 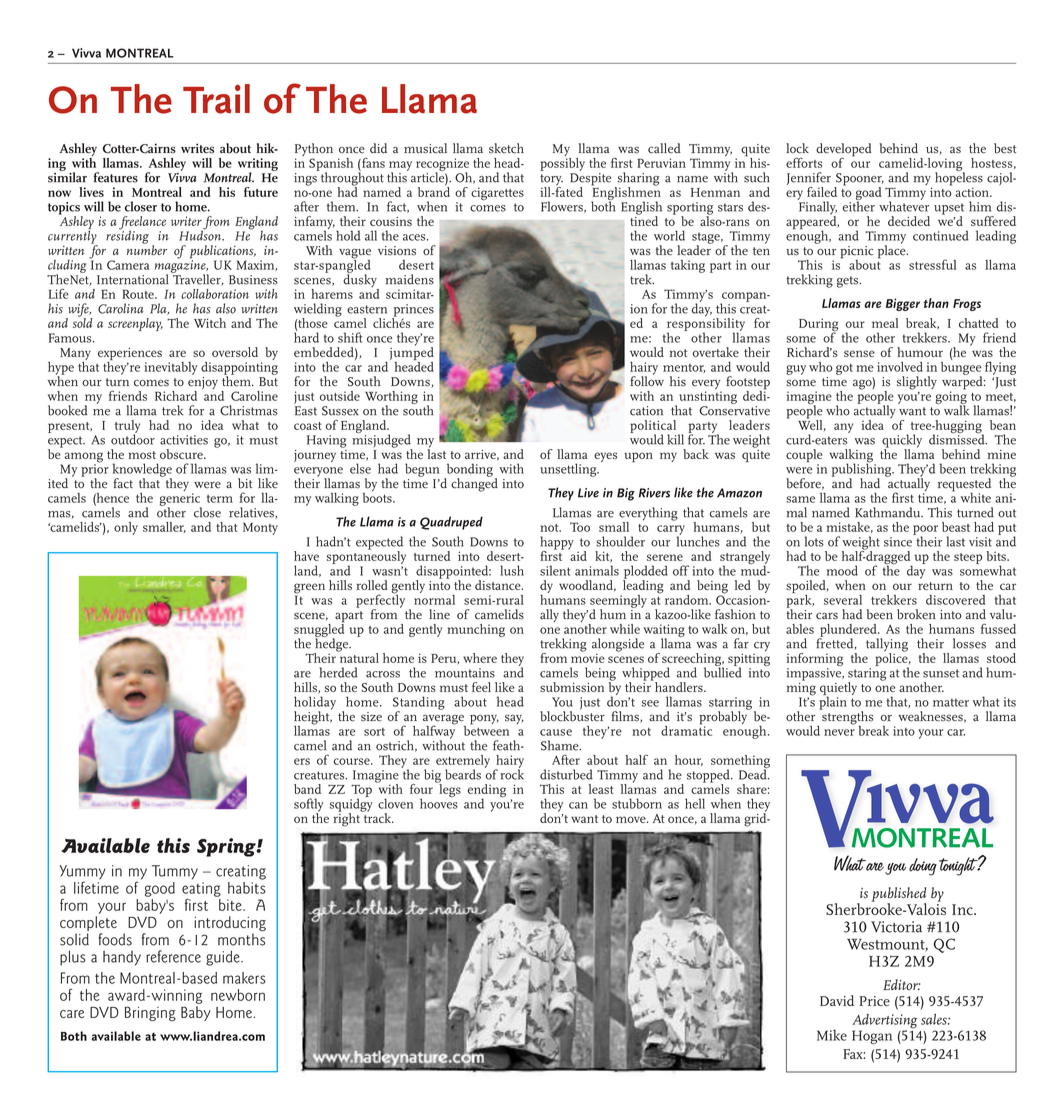 What do you see at coordinates (126, 528) in the screenshot?
I see `only` at bounding box center [126, 528].
